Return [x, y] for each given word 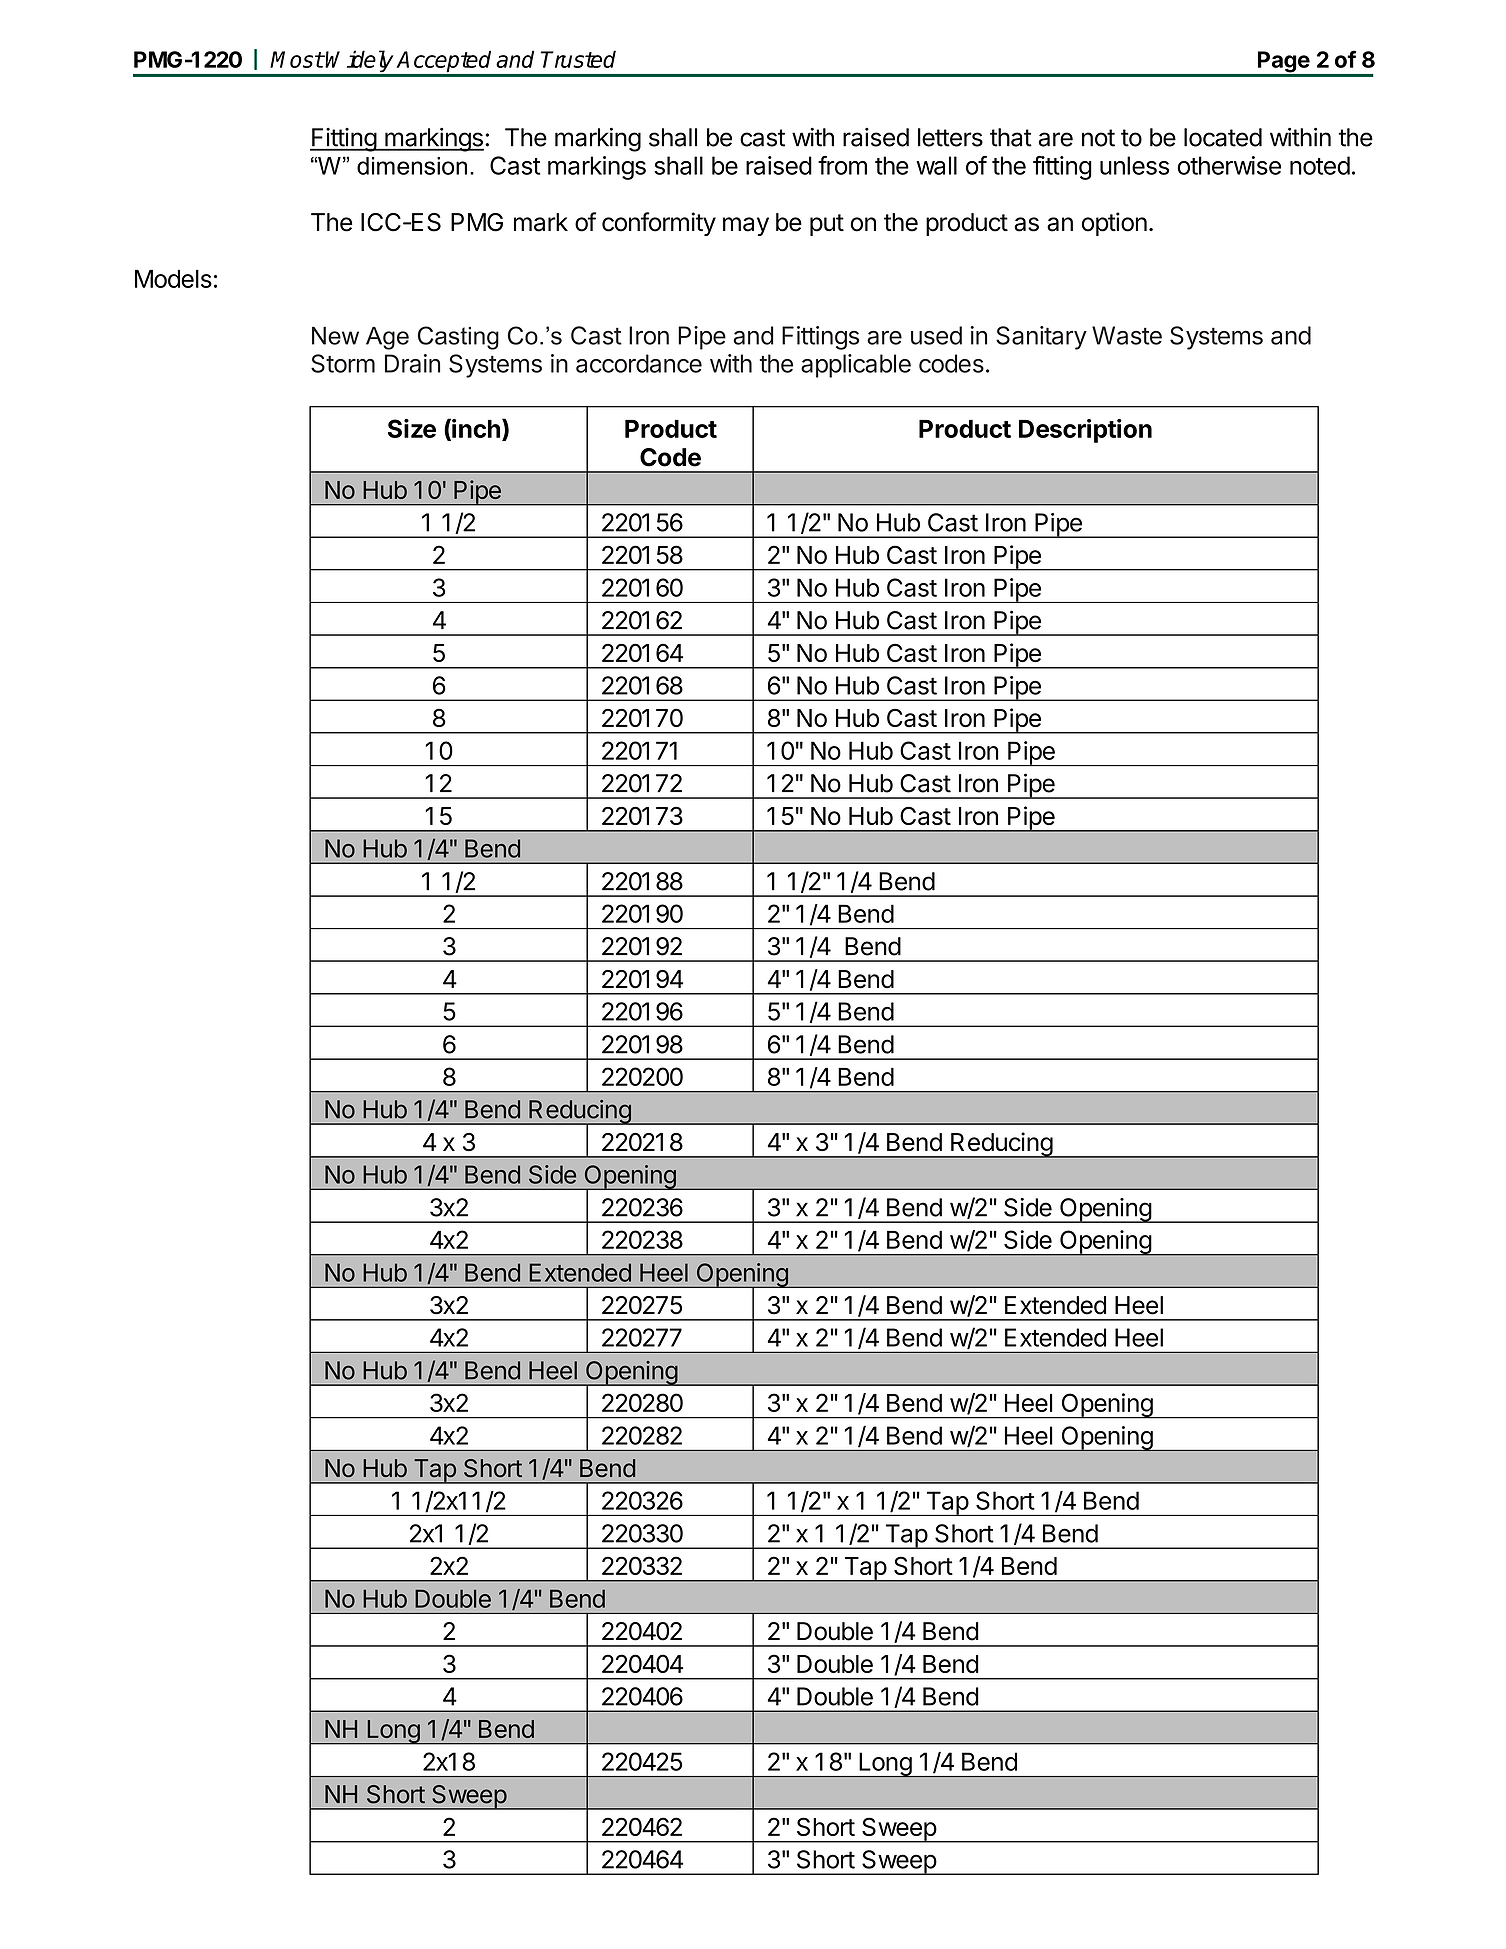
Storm [343, 363]
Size [412, 428]
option [1114, 224]
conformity [659, 224]
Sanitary [1041, 338]
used [936, 335]
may [746, 226]
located [1223, 137]
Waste [1127, 335]
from [842, 165]
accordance [639, 363]
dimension [412, 166]
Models [173, 279]
